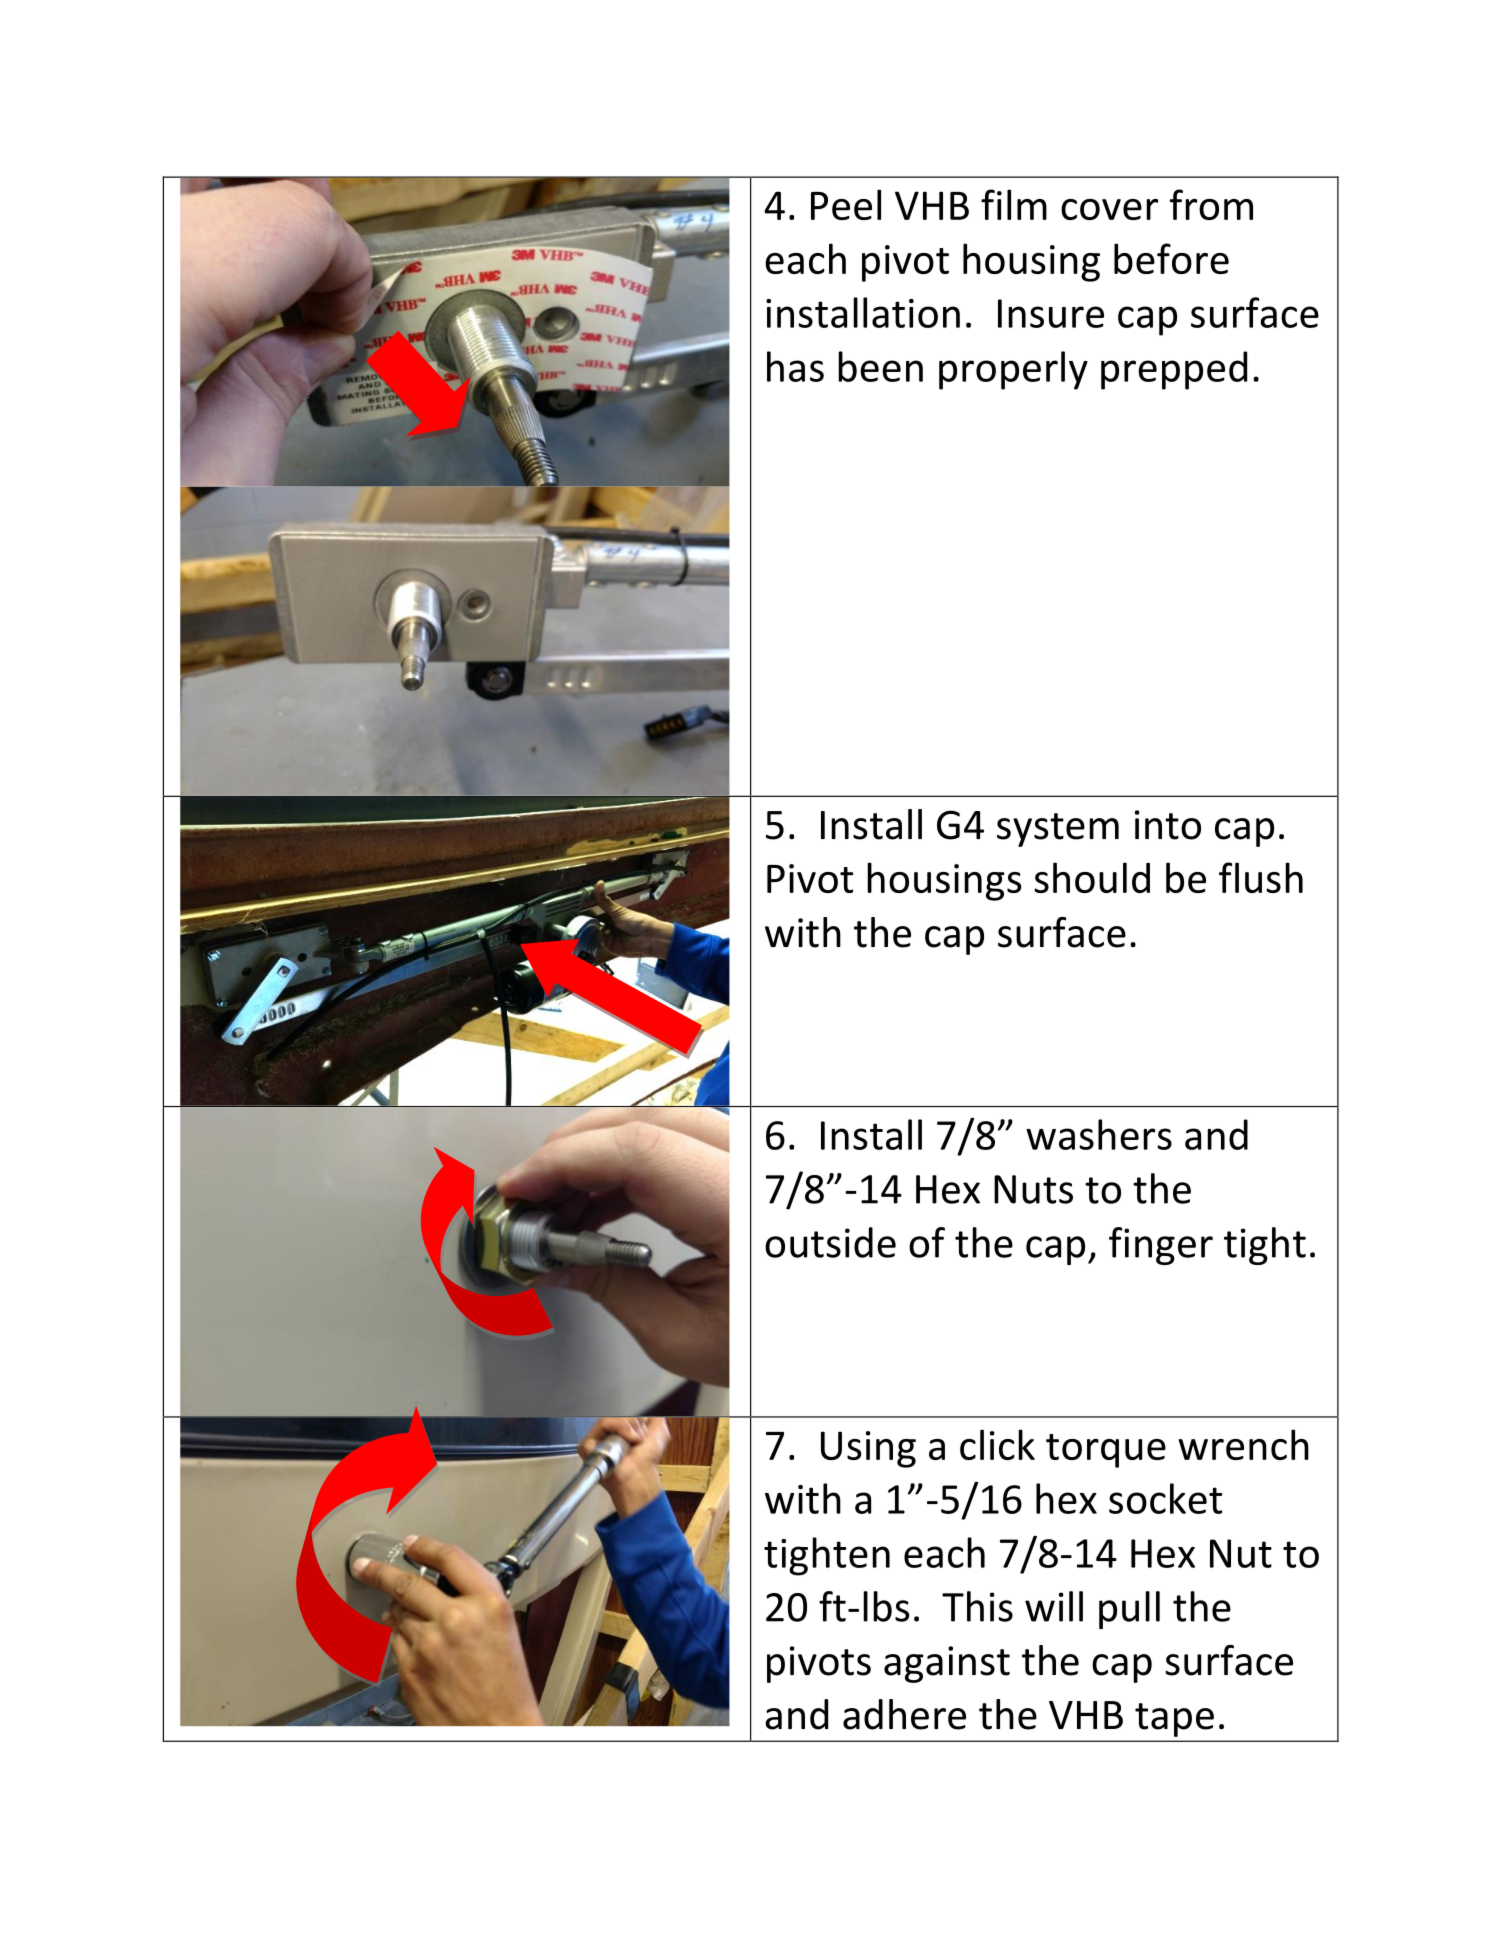 The image size is (1501, 1942). What do you see at coordinates (1168, 825) in the page?
I see `into` at bounding box center [1168, 825].
